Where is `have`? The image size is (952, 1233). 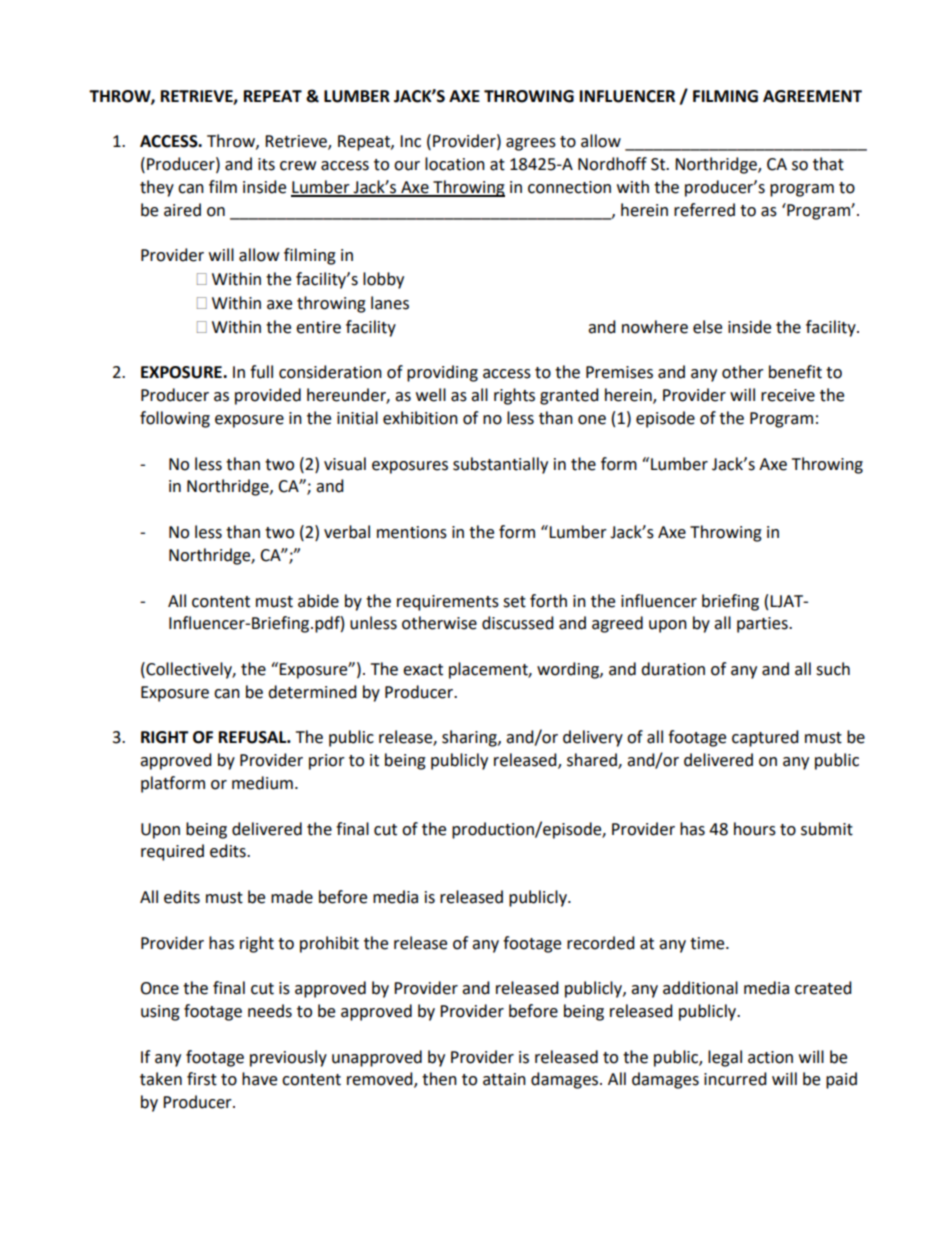
have is located at coordinates (259, 1079).
